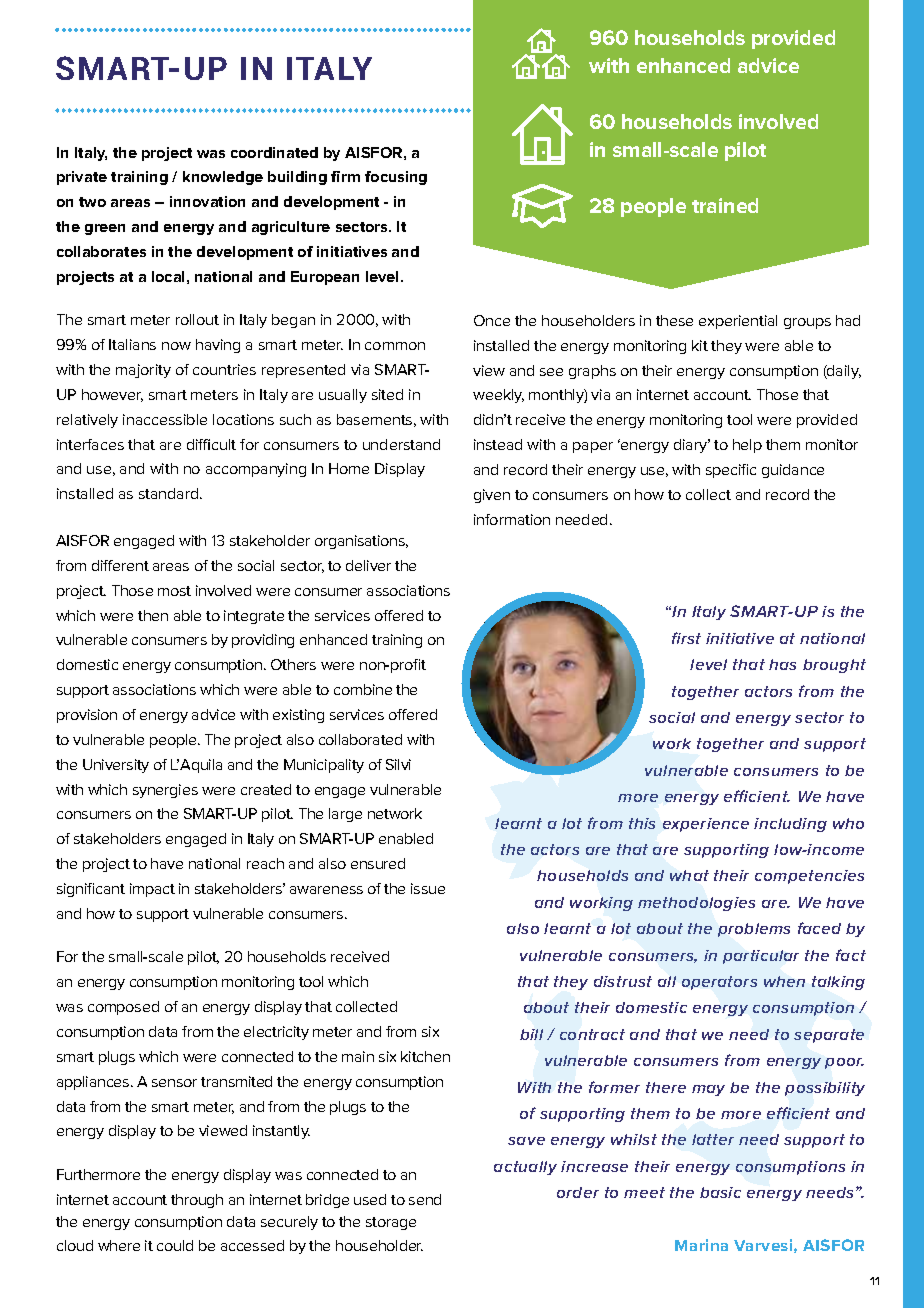 The image size is (924, 1308). I want to click on inaccessible, so click(165, 419).
